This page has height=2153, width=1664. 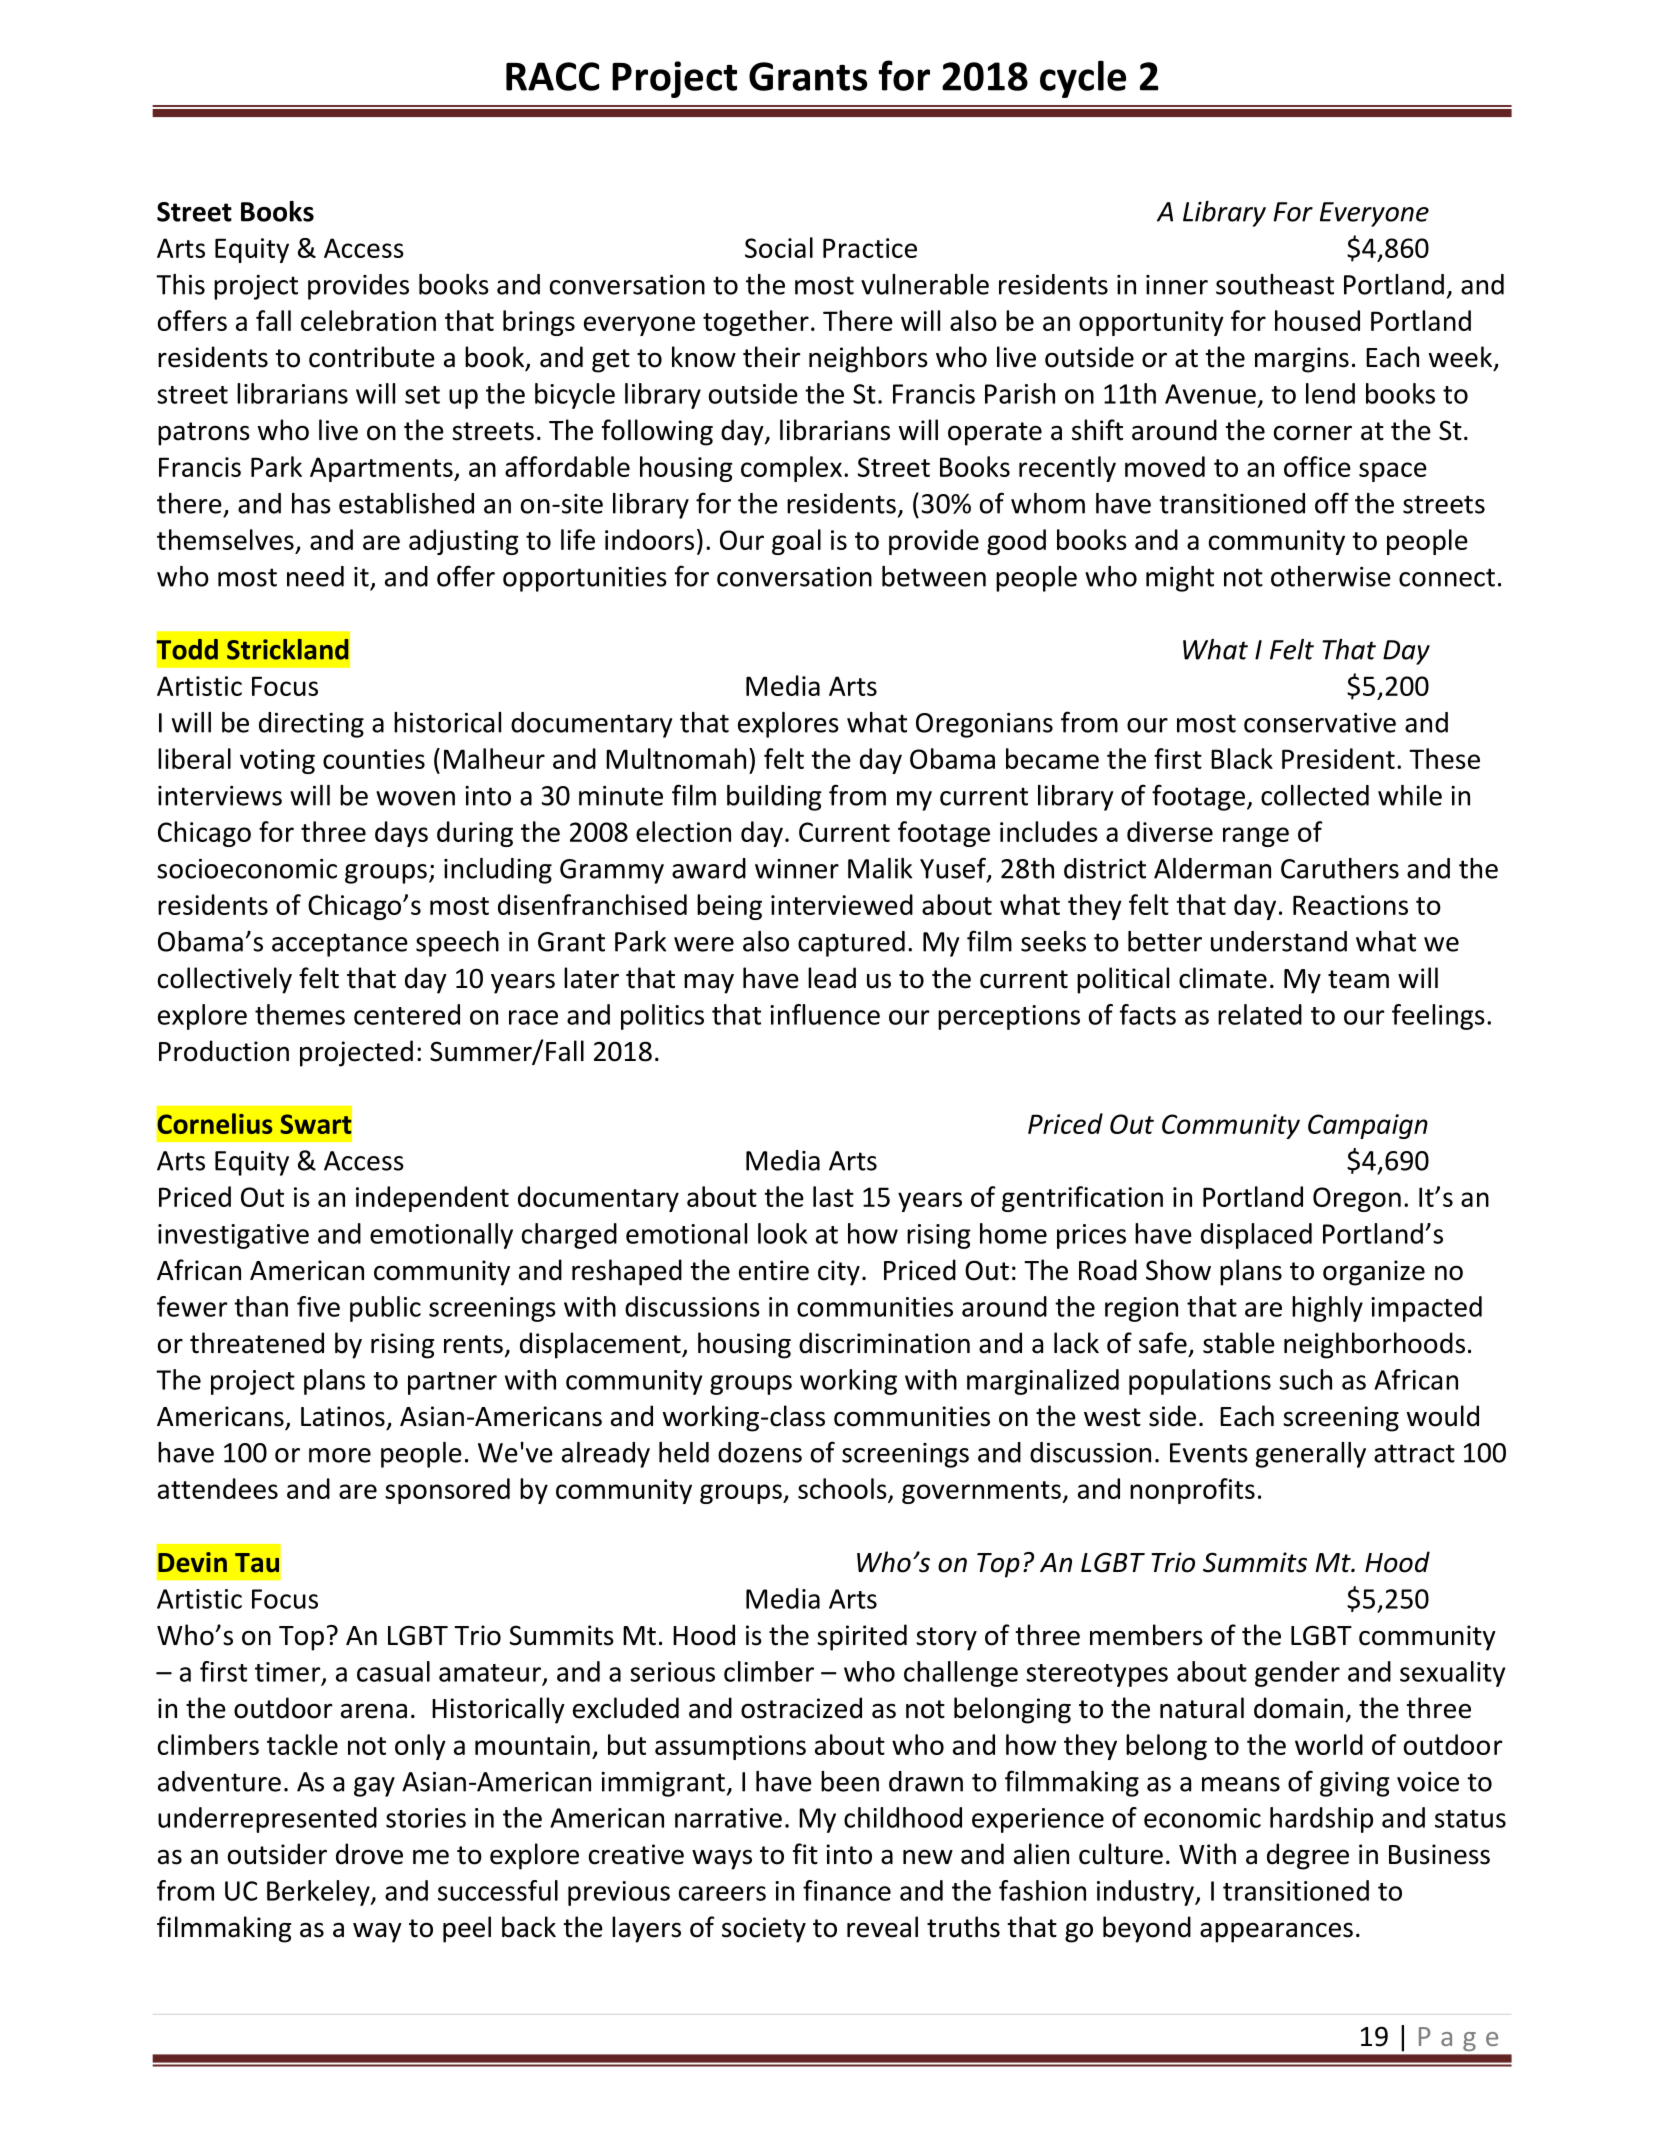 I want to click on together, so click(x=756, y=323).
